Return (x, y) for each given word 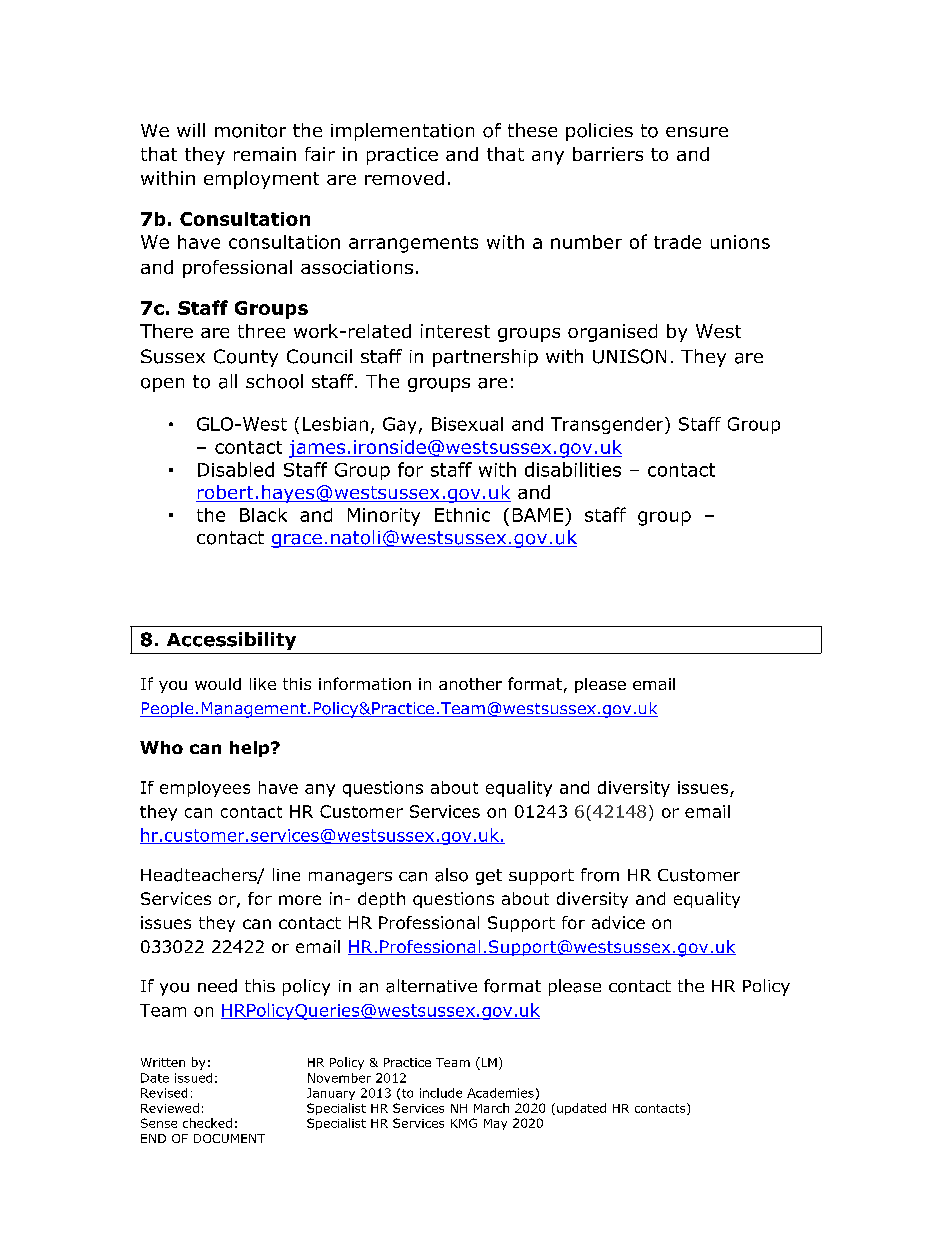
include (441, 1093)
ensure (697, 132)
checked (207, 1123)
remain (265, 154)
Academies (500, 1093)
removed (404, 178)
